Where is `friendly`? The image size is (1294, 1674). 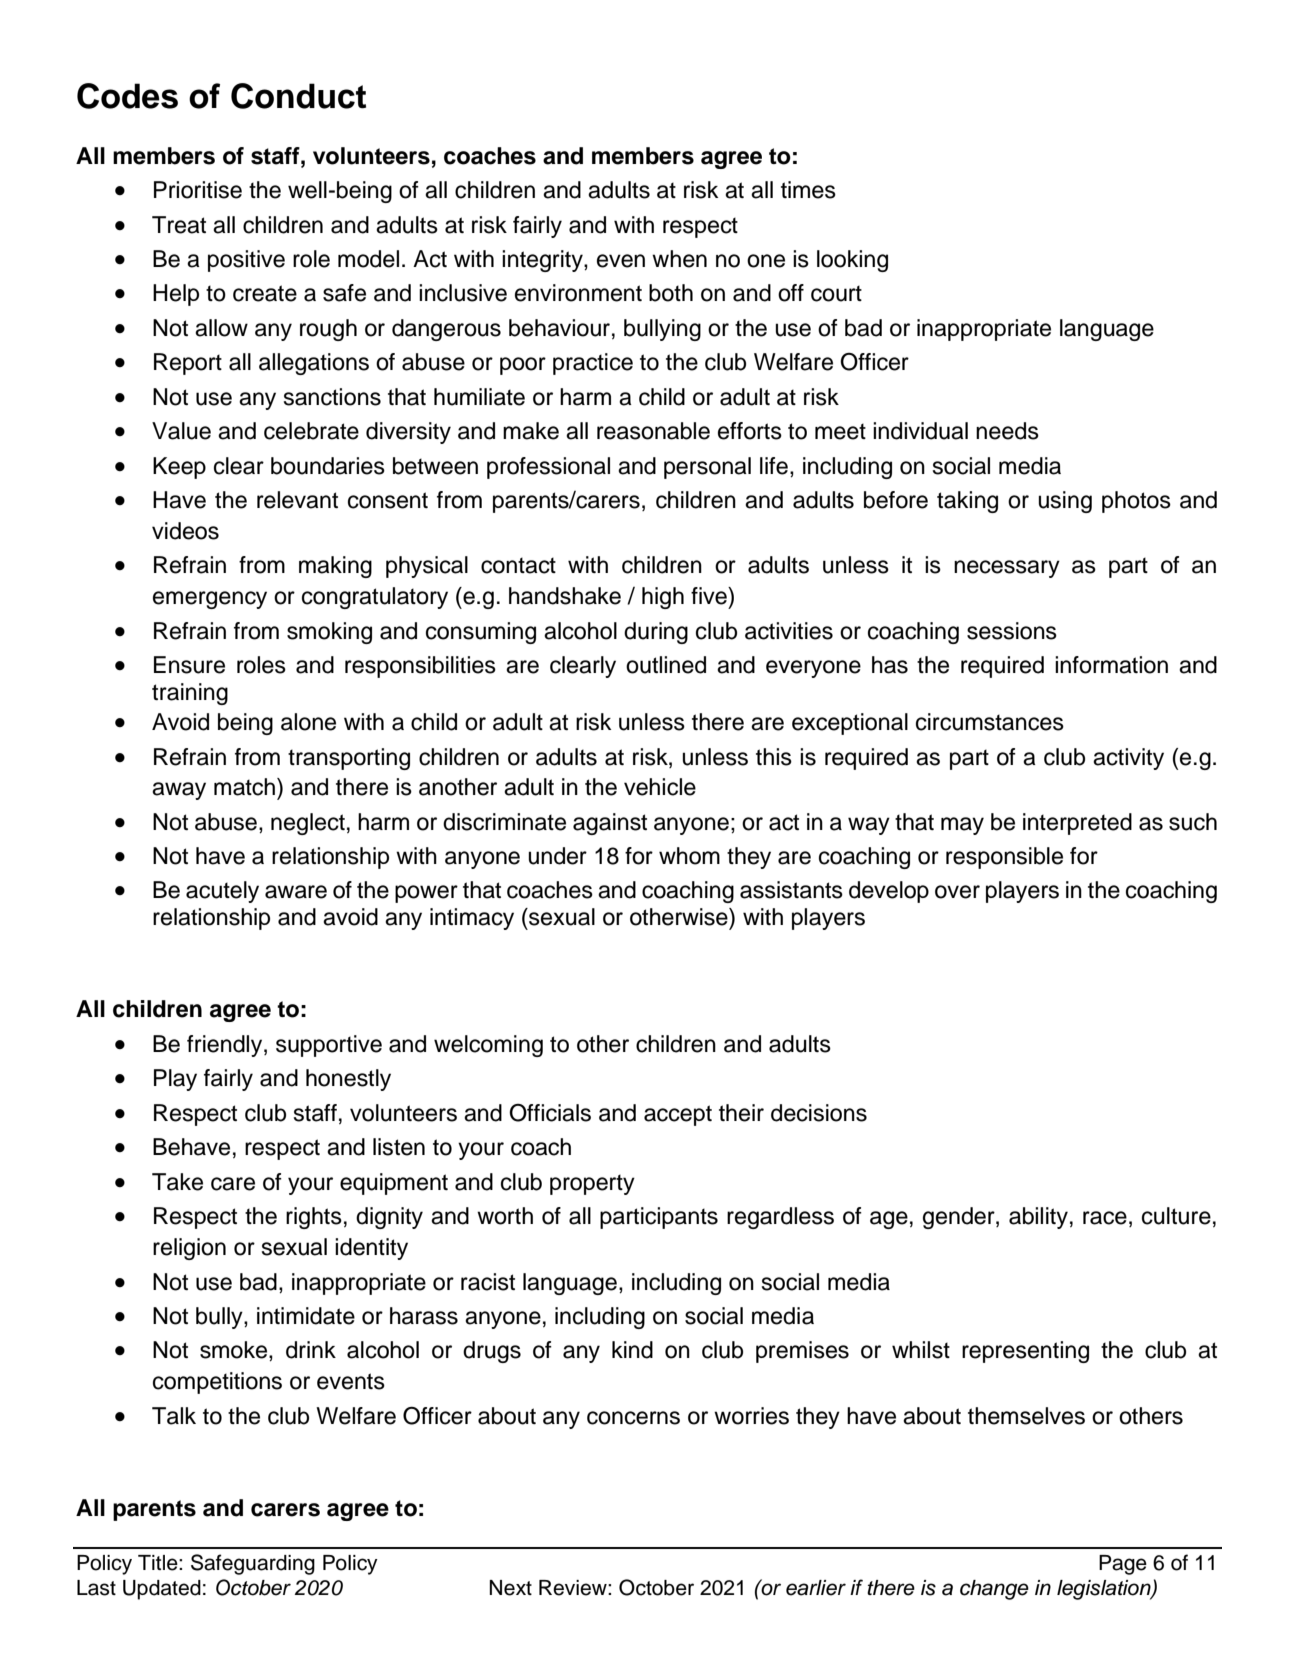 friendly is located at coordinates (226, 1046).
